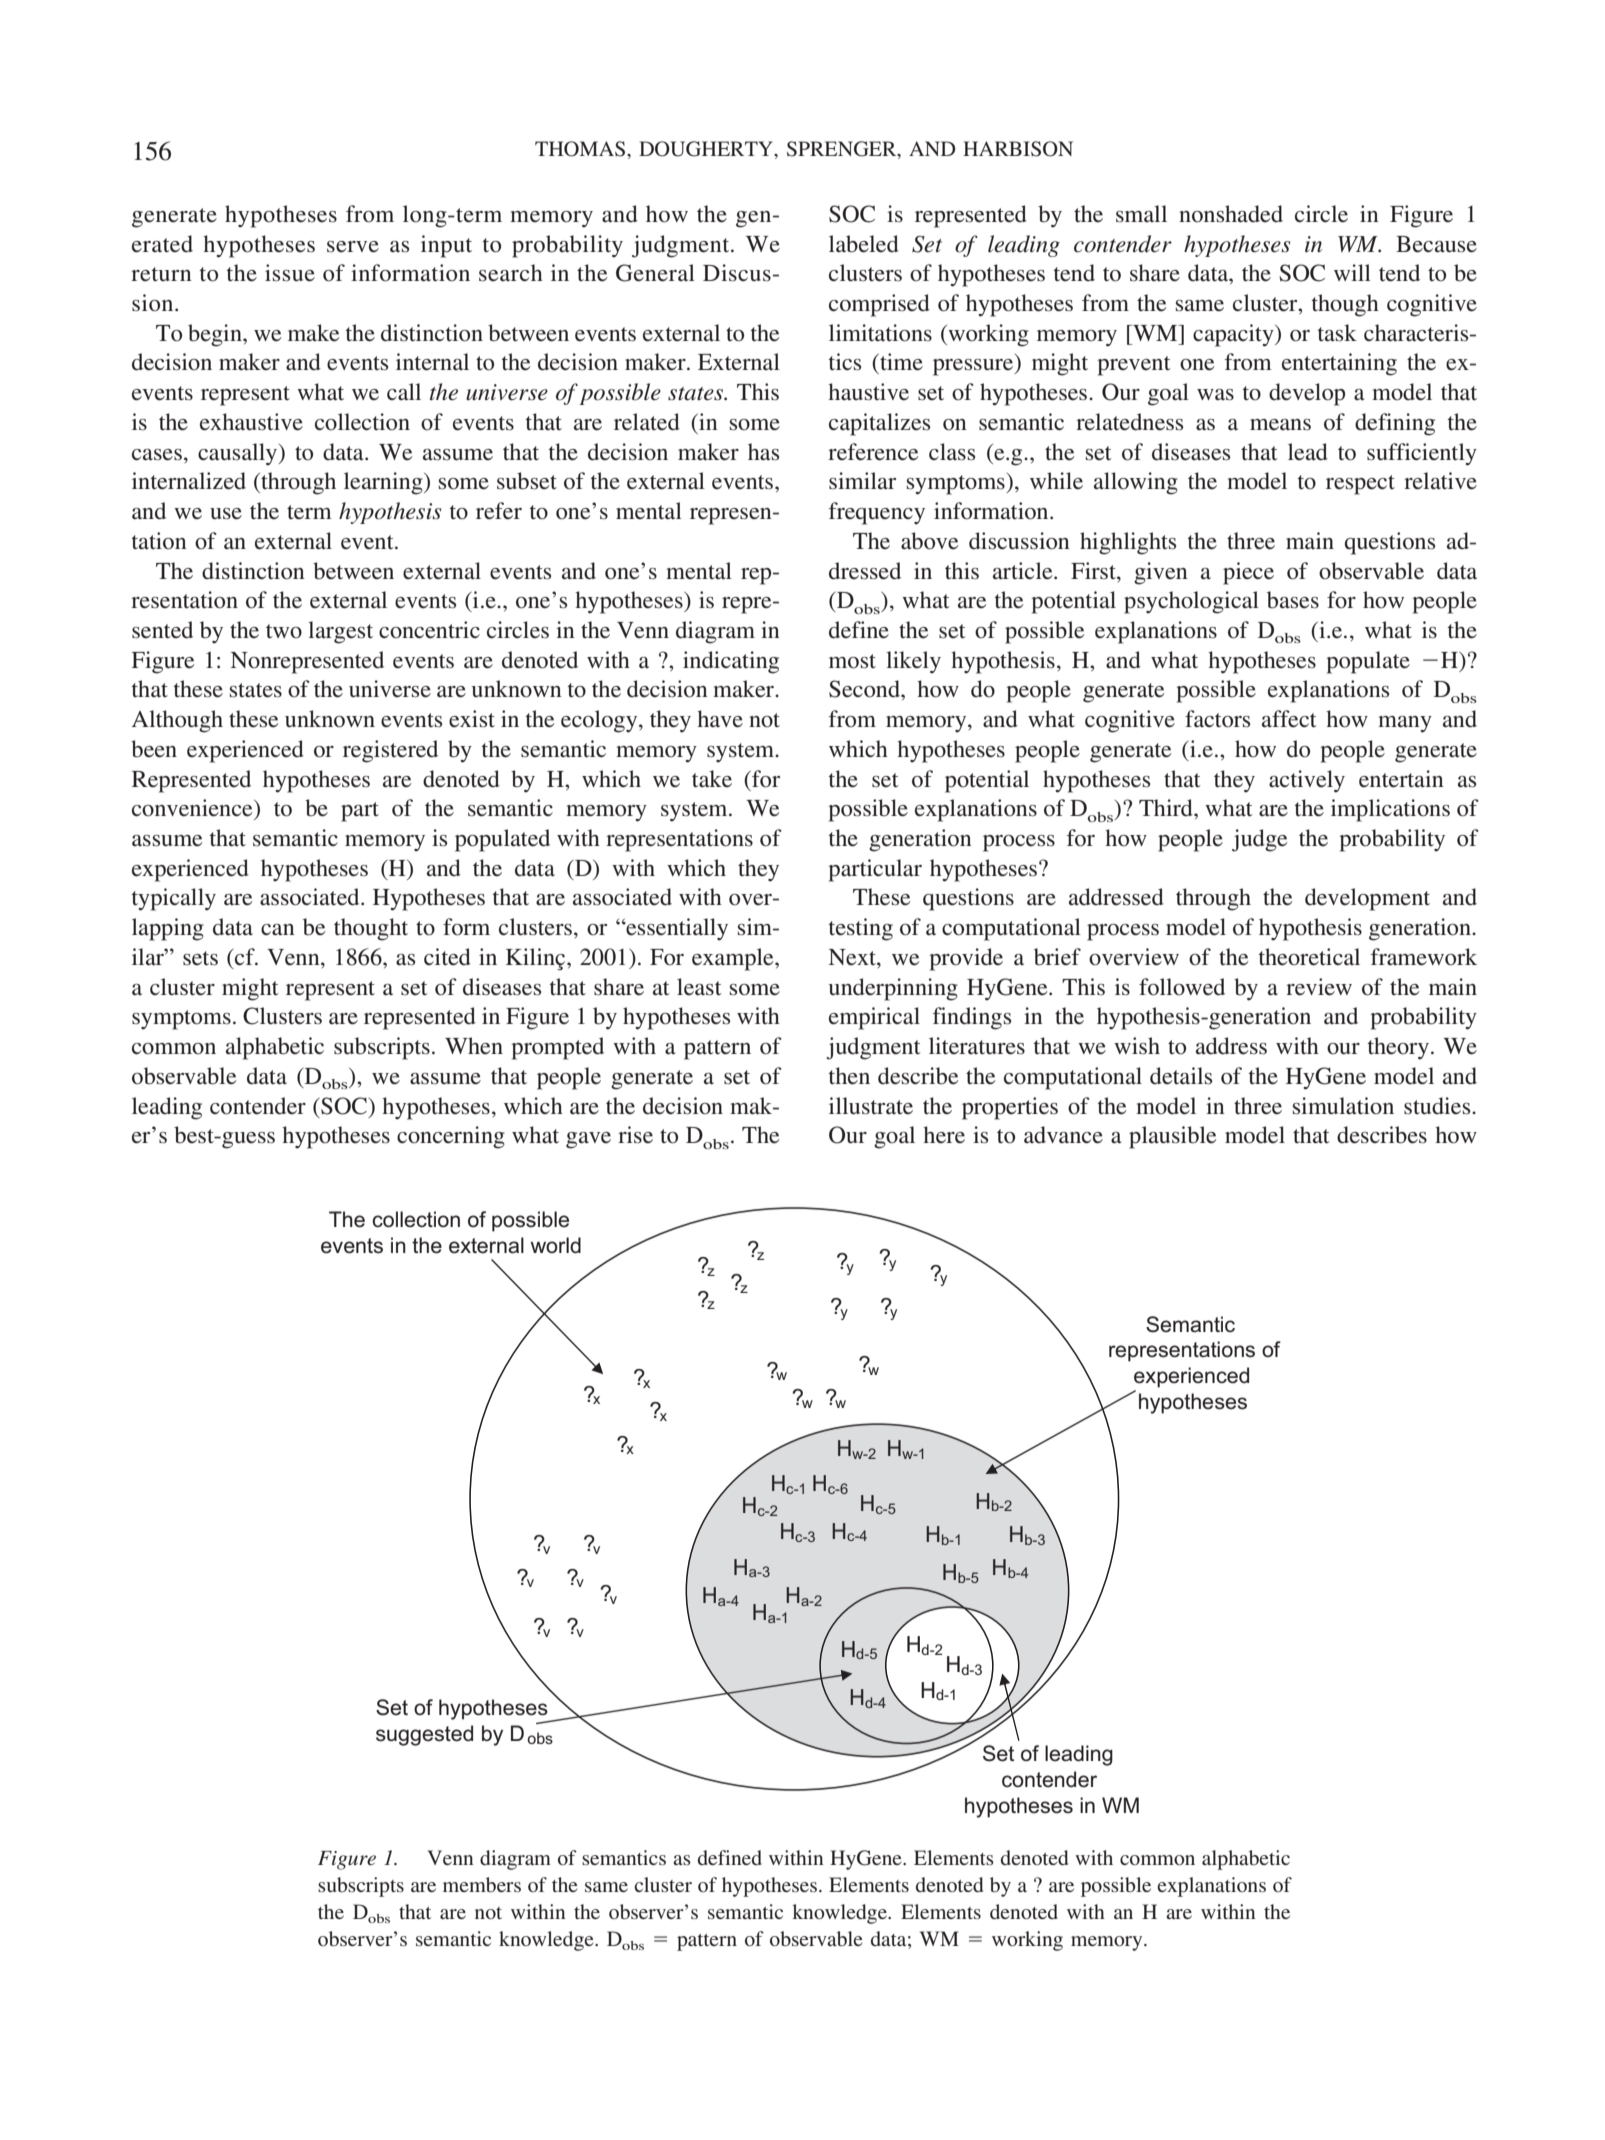  Describe the element at coordinates (424, 1735) in the image. I see `suggested` at that location.
